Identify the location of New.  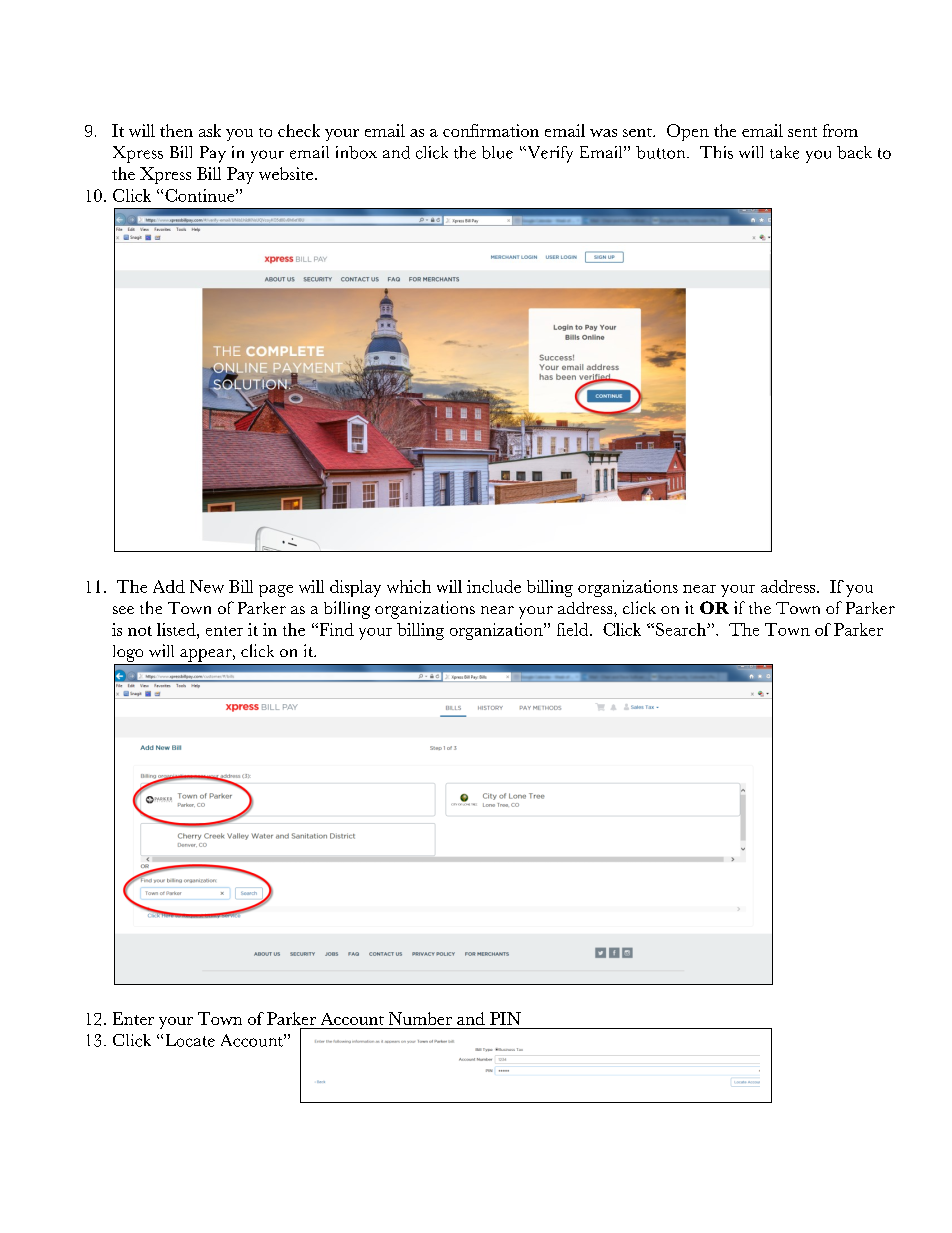
(207, 586).
